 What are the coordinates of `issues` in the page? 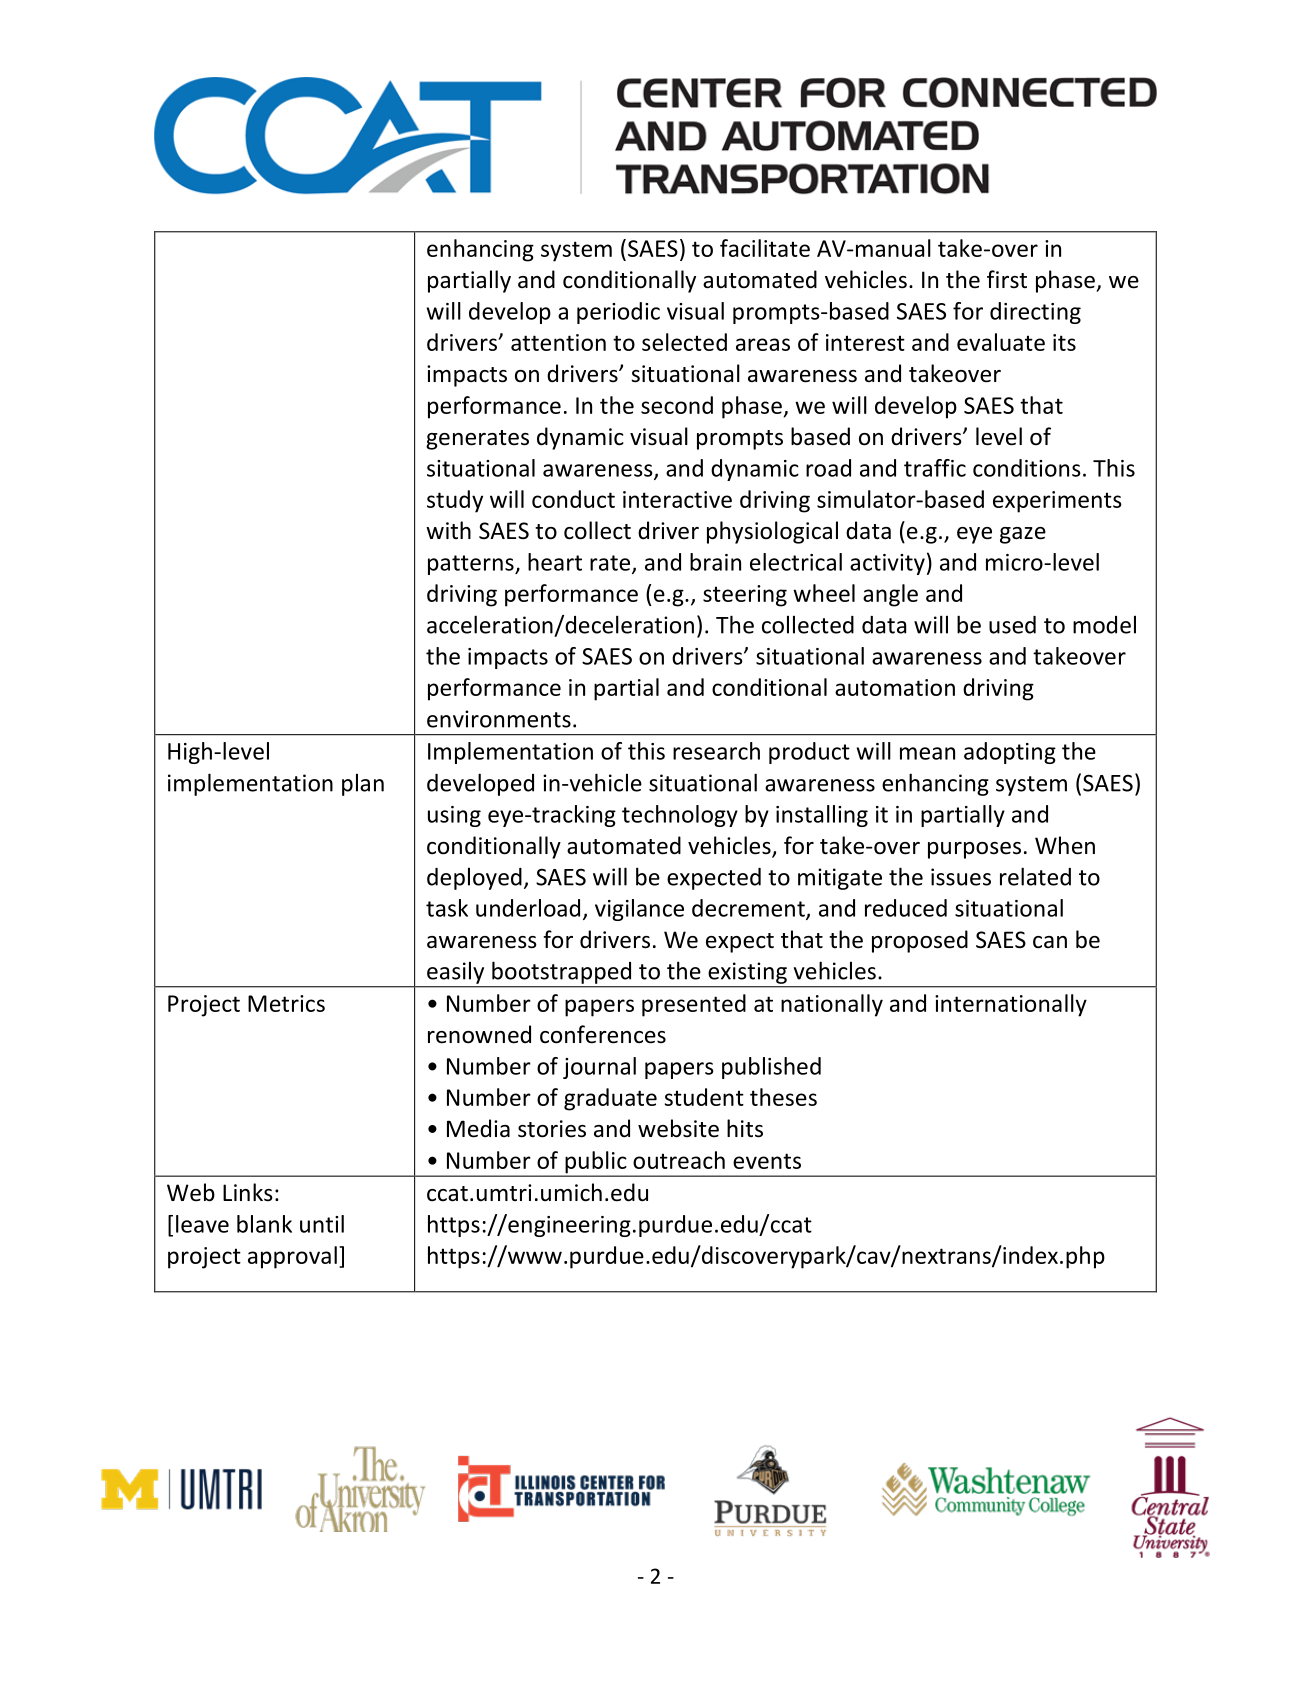 It's located at (961, 877).
